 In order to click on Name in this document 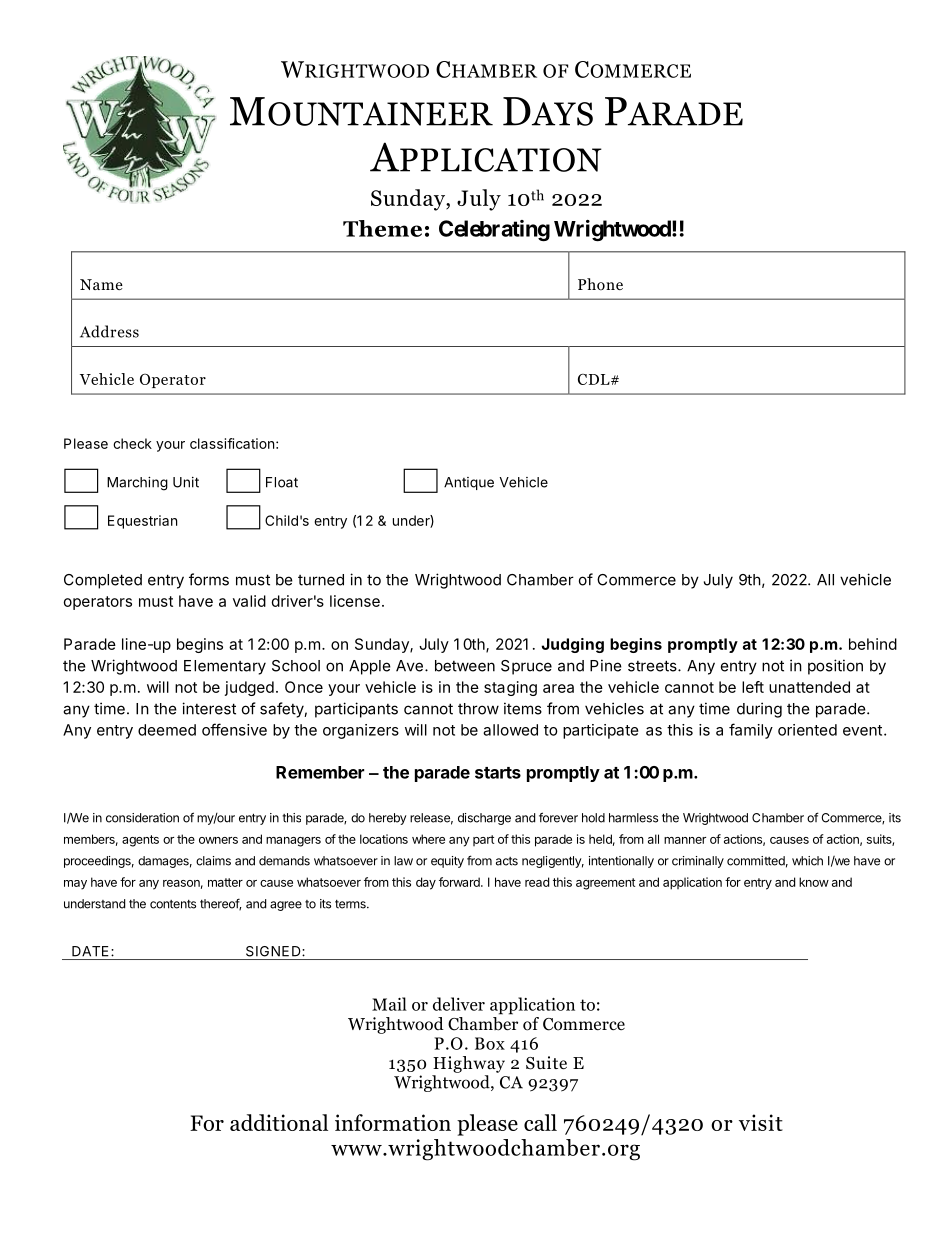, I will do `click(101, 284)`.
